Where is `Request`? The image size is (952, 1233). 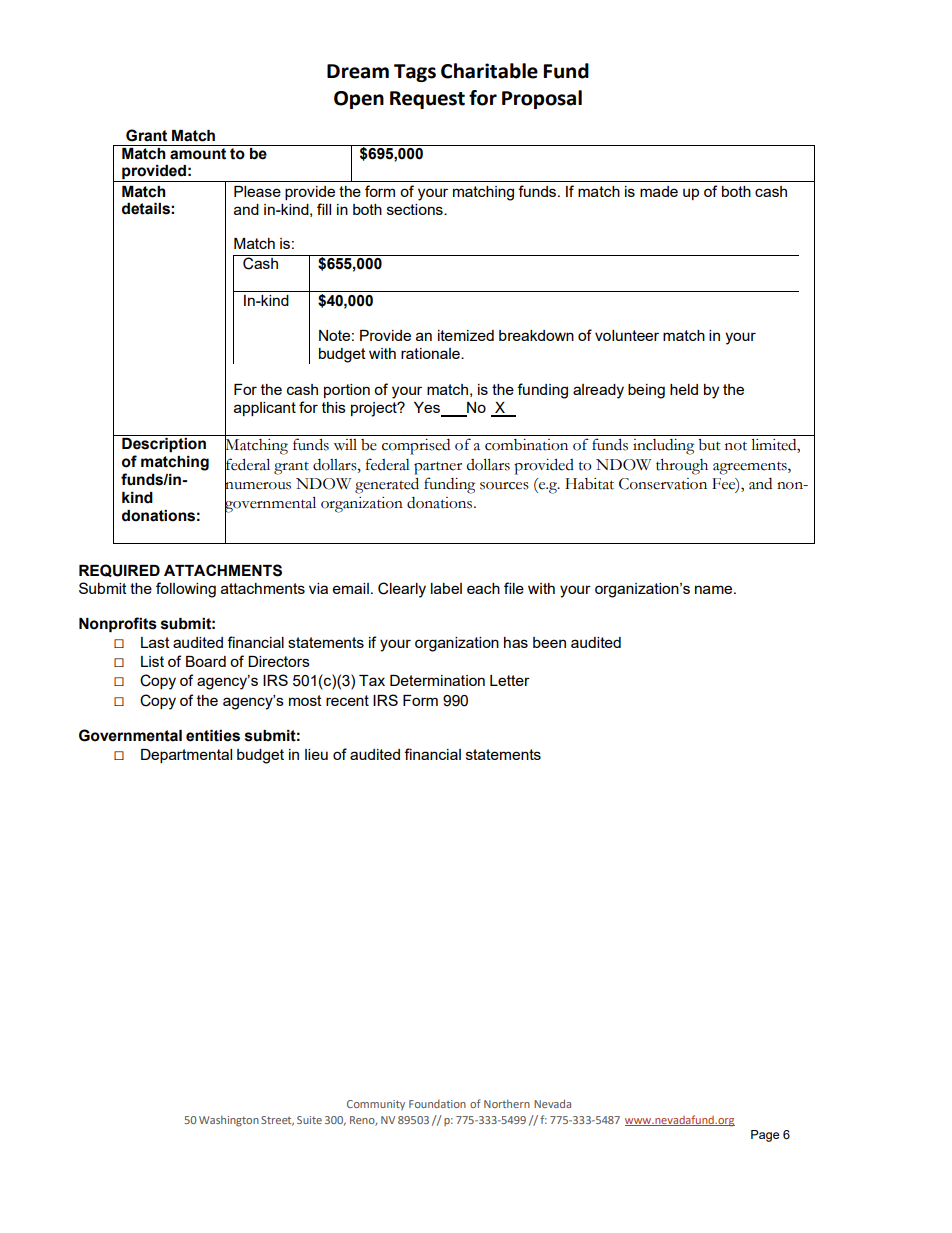 Request is located at coordinates (427, 100).
